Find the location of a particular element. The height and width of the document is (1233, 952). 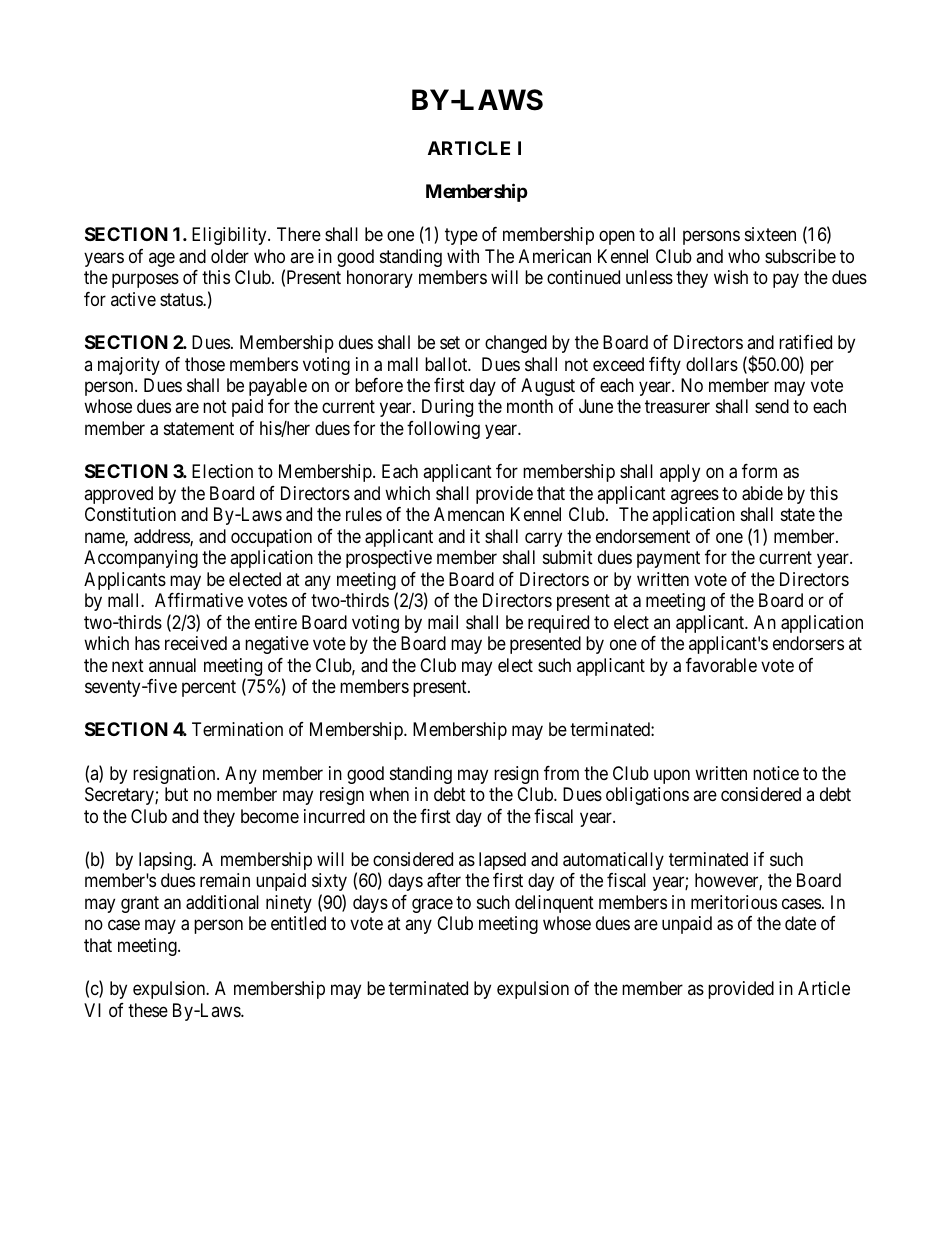

payable is located at coordinates (278, 387).
